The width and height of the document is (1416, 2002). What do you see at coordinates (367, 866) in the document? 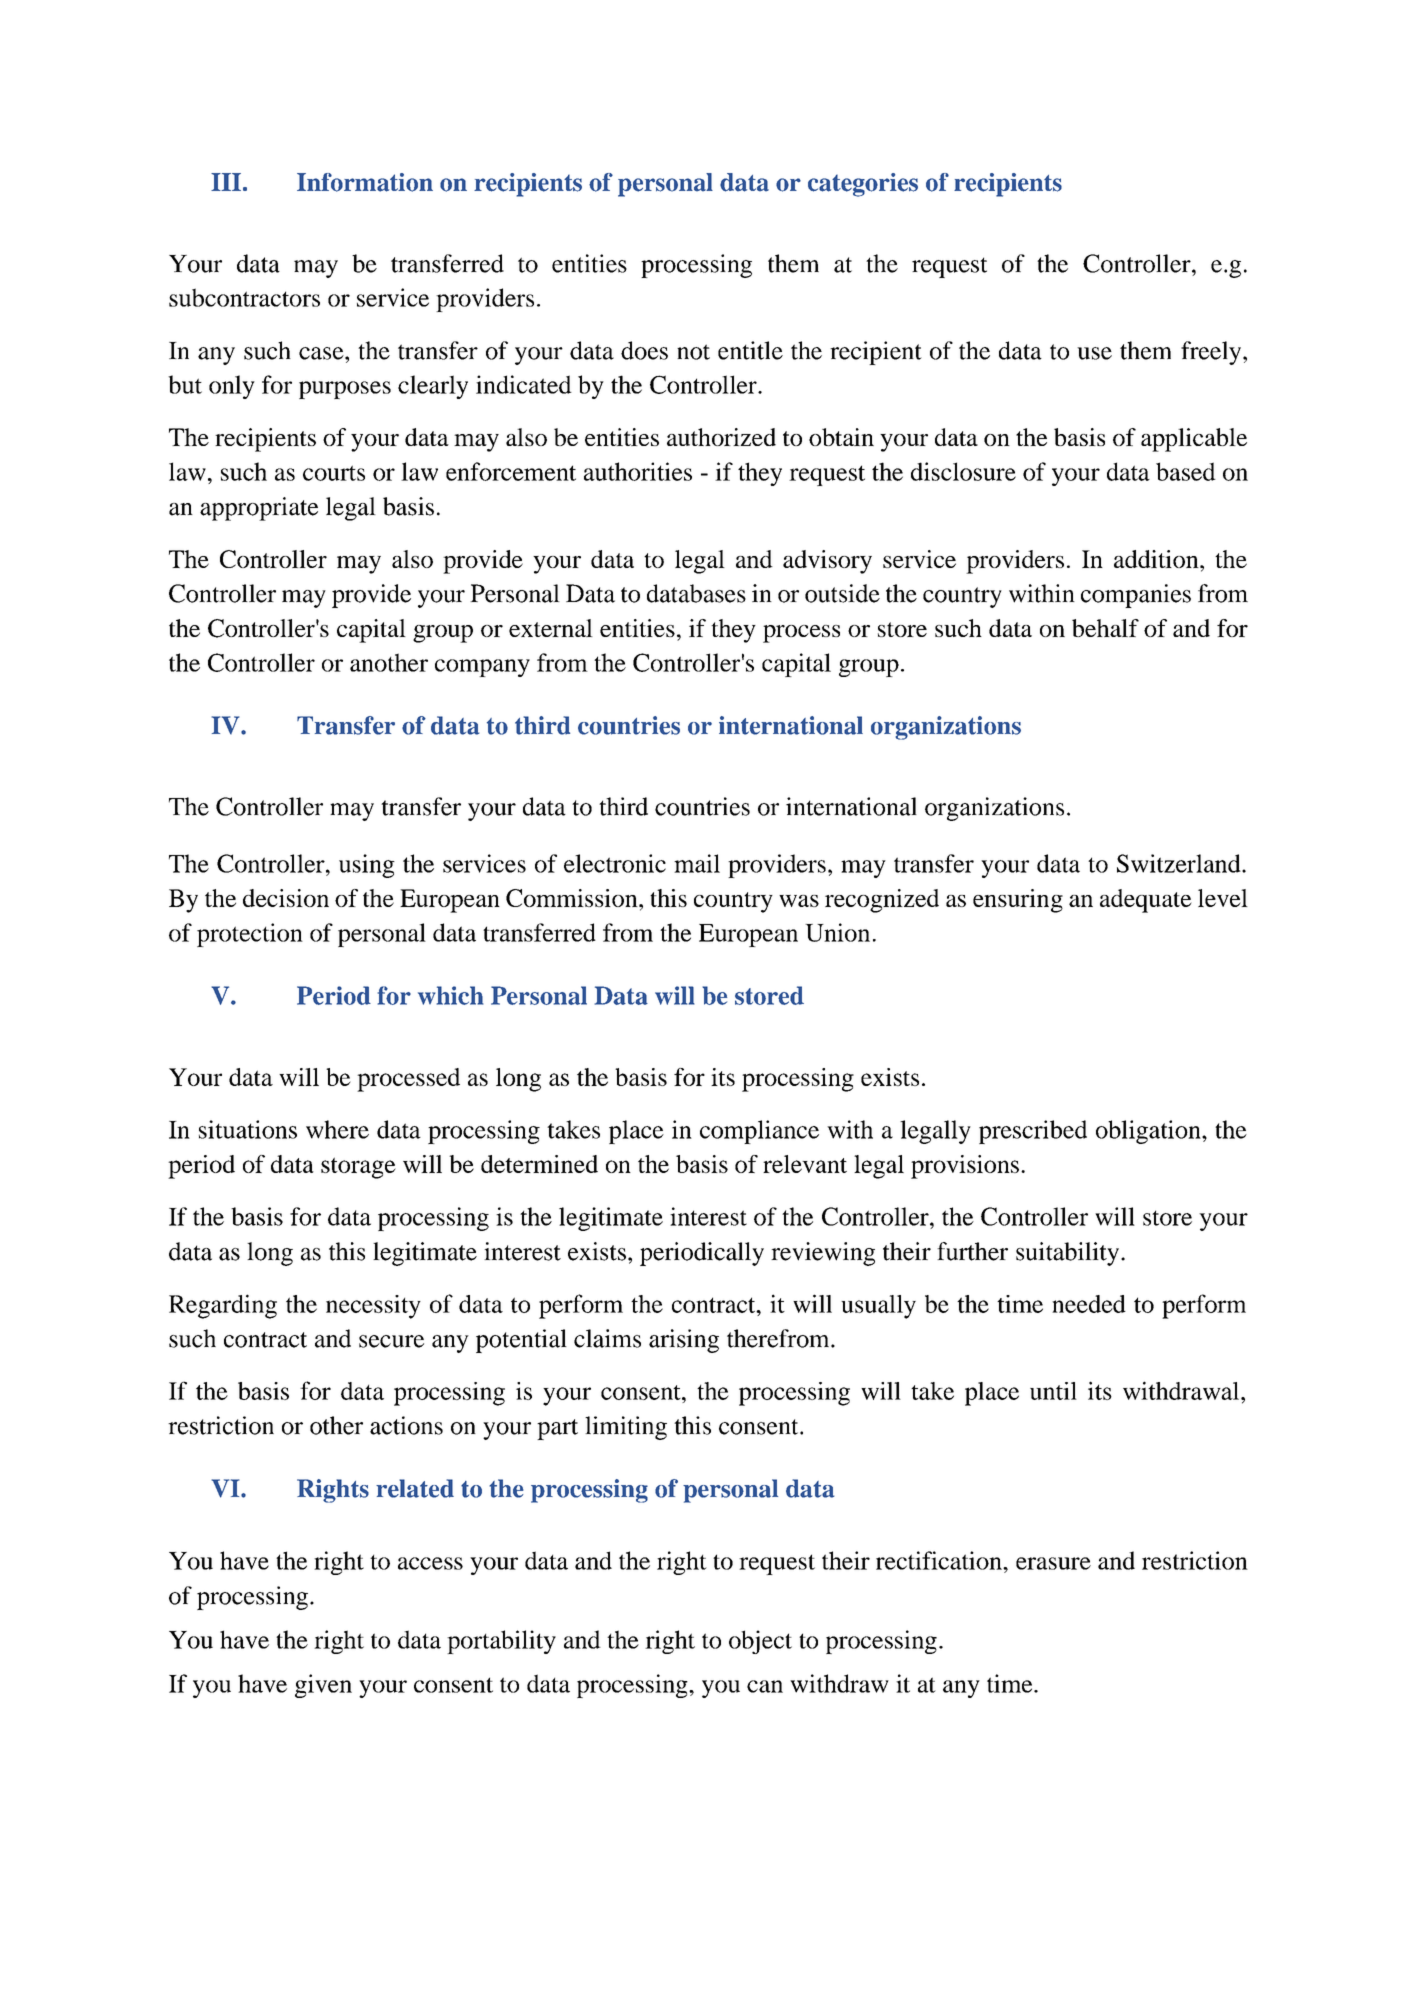
I see `using` at bounding box center [367, 866].
